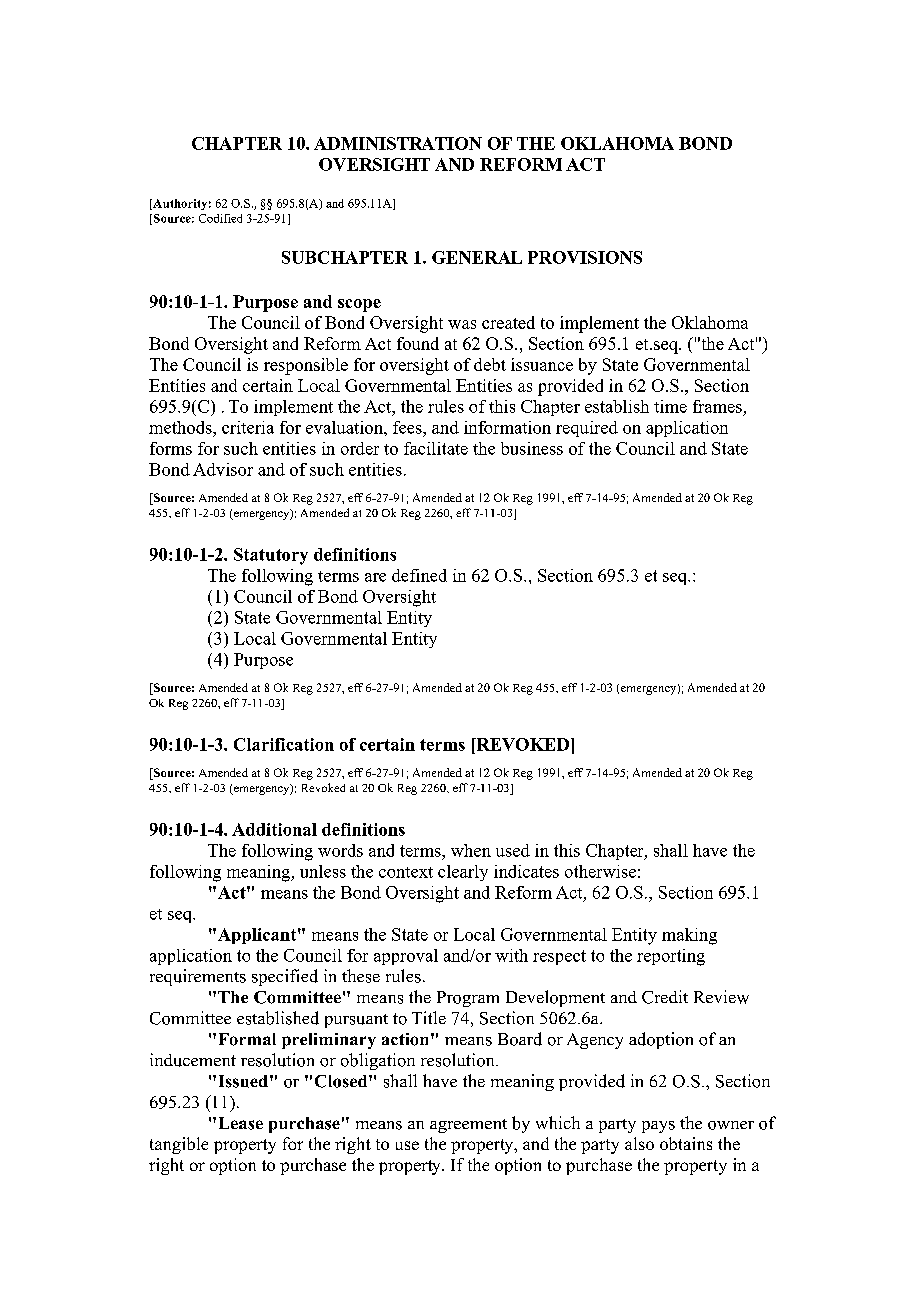 The width and height of the page is (924, 1308). What do you see at coordinates (398, 143) in the page?
I see `ADMINISTRATION` at bounding box center [398, 143].
